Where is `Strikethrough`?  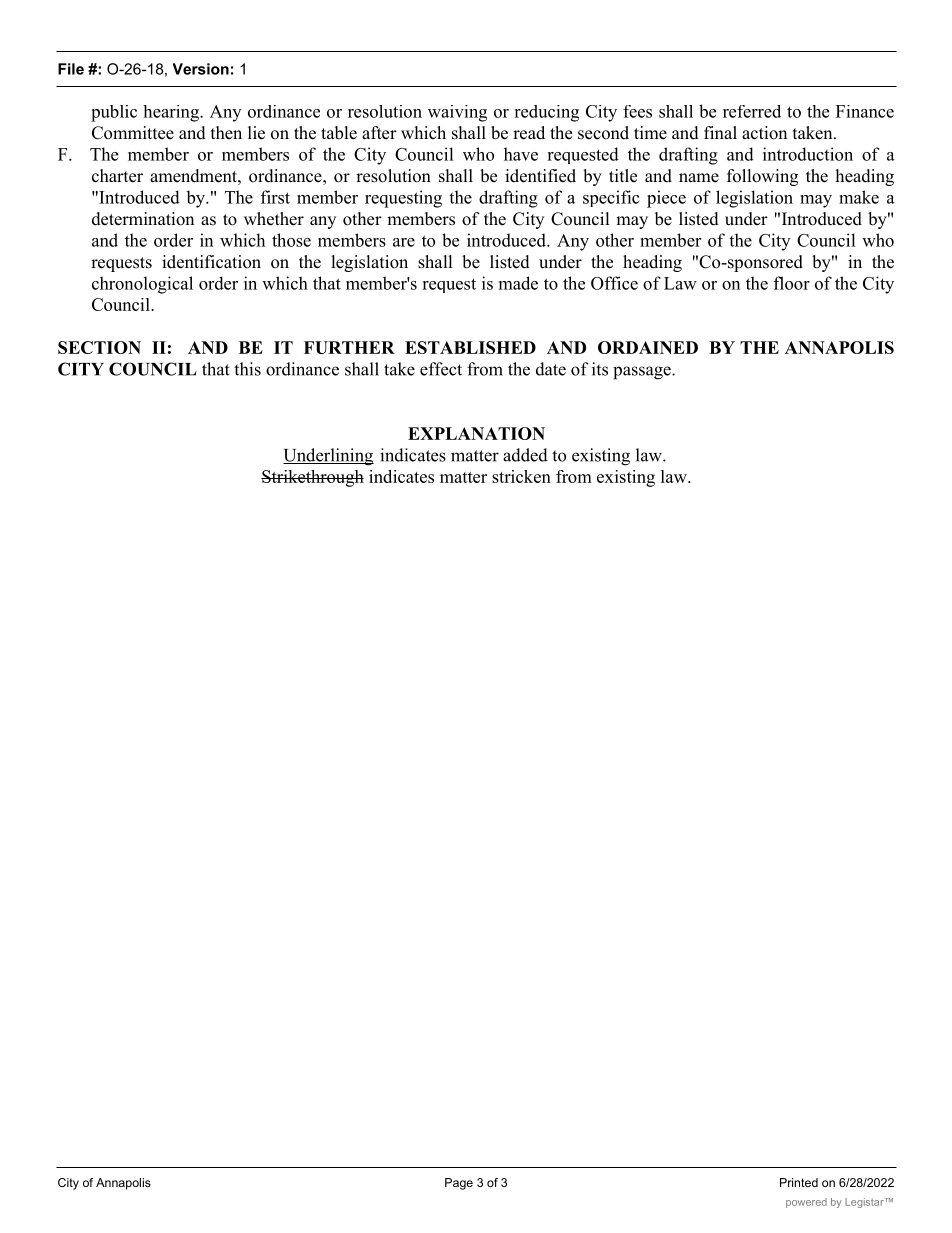
Strikethrough is located at coordinates (312, 478).
